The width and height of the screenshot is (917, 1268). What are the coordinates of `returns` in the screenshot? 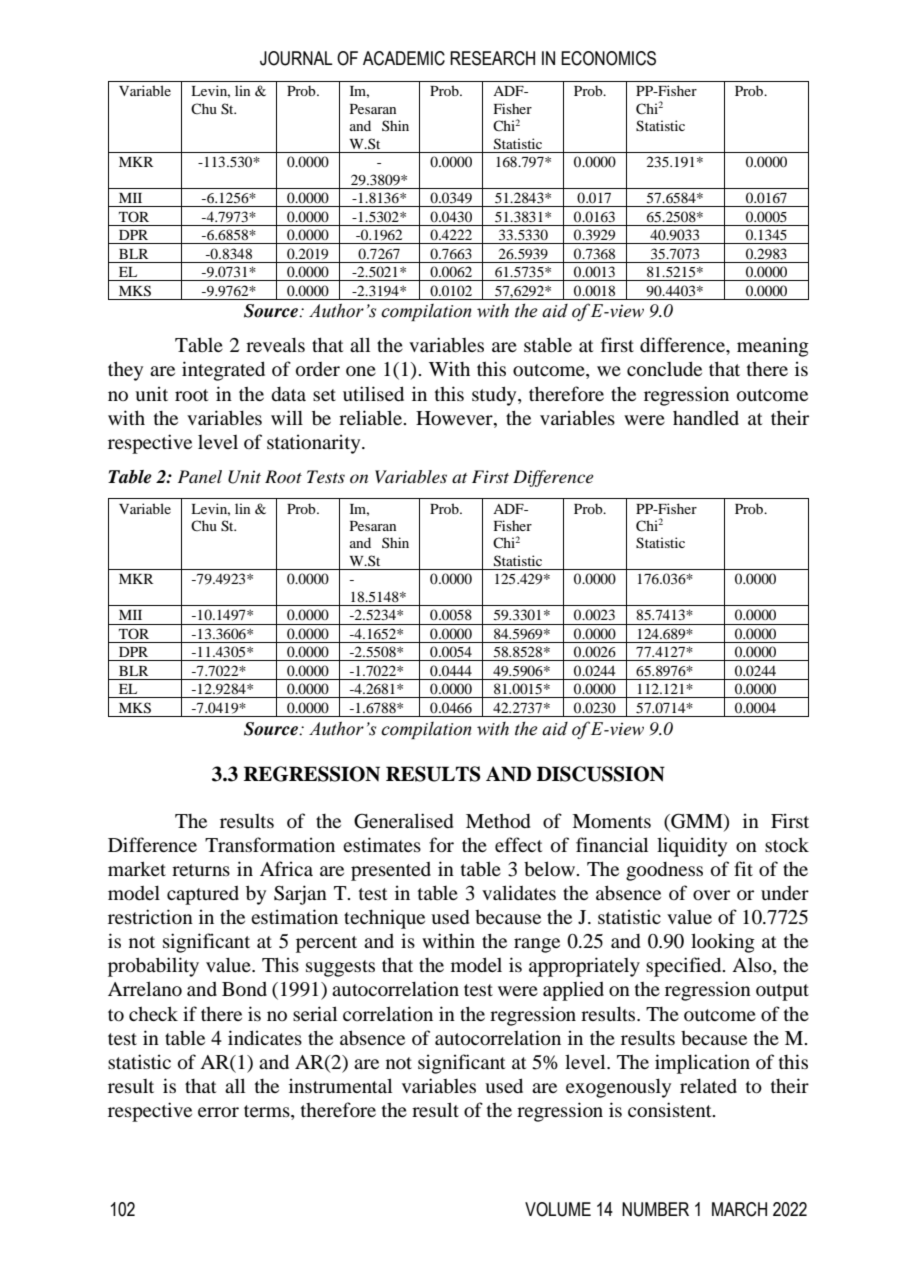 It's located at (201, 870).
